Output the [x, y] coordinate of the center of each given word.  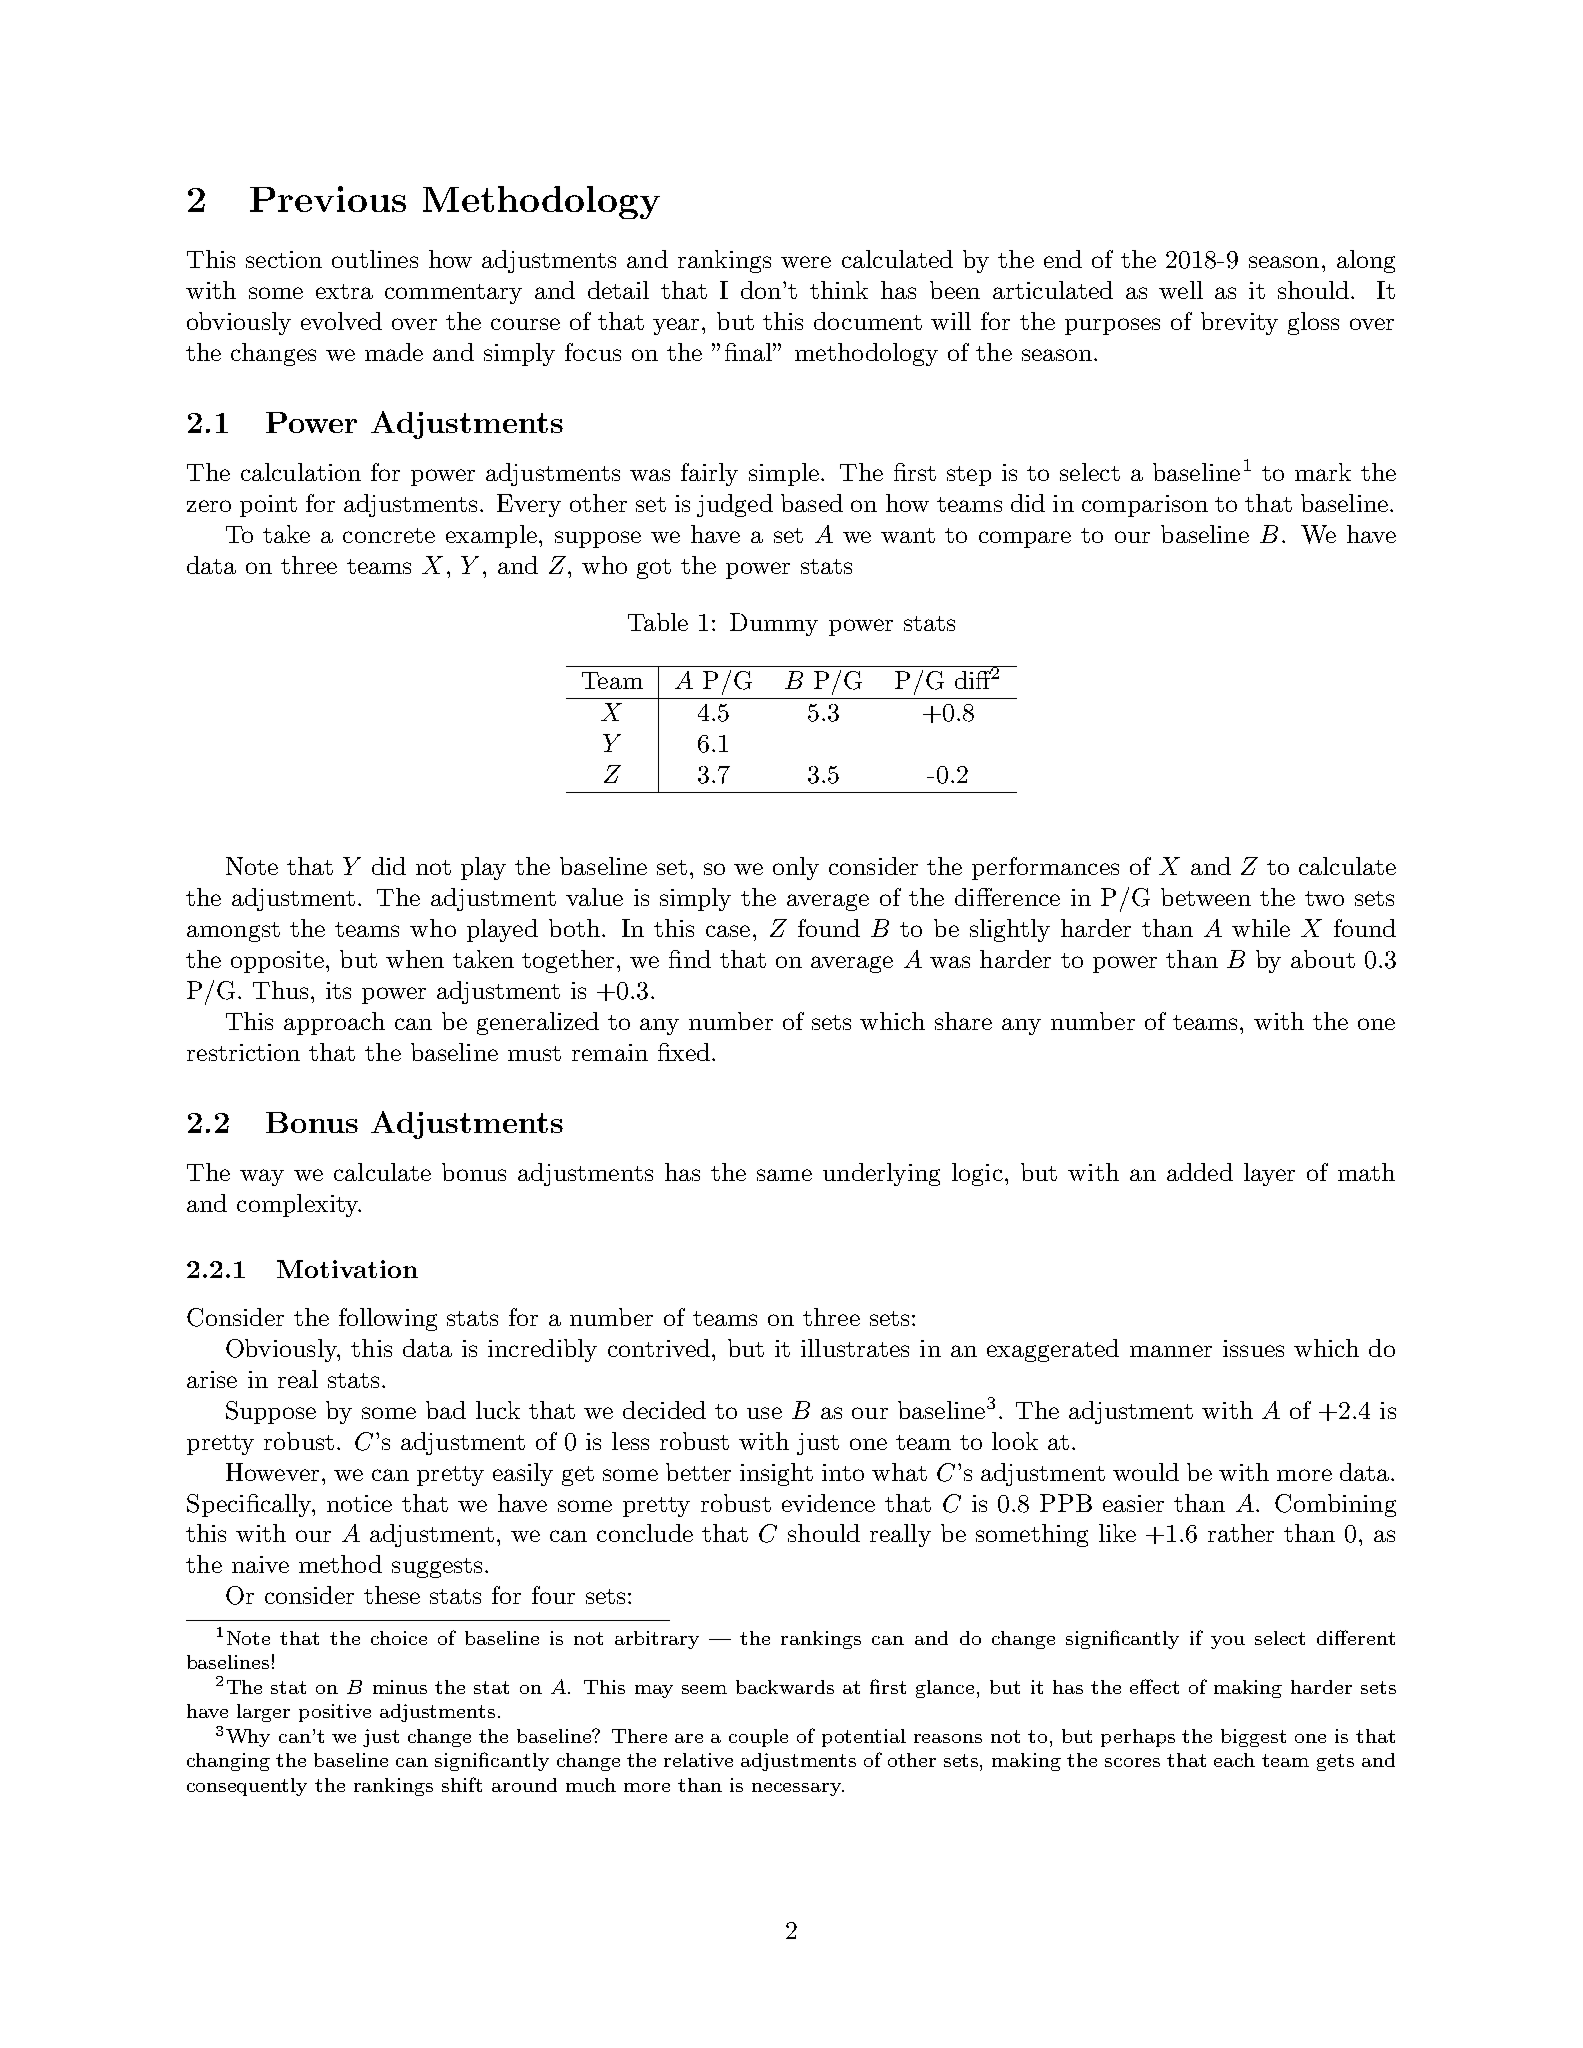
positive [335, 1713]
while [1261, 928]
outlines [375, 259]
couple [758, 1738]
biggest [1253, 1738]
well [1181, 290]
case [728, 931]
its [338, 990]
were [806, 262]
